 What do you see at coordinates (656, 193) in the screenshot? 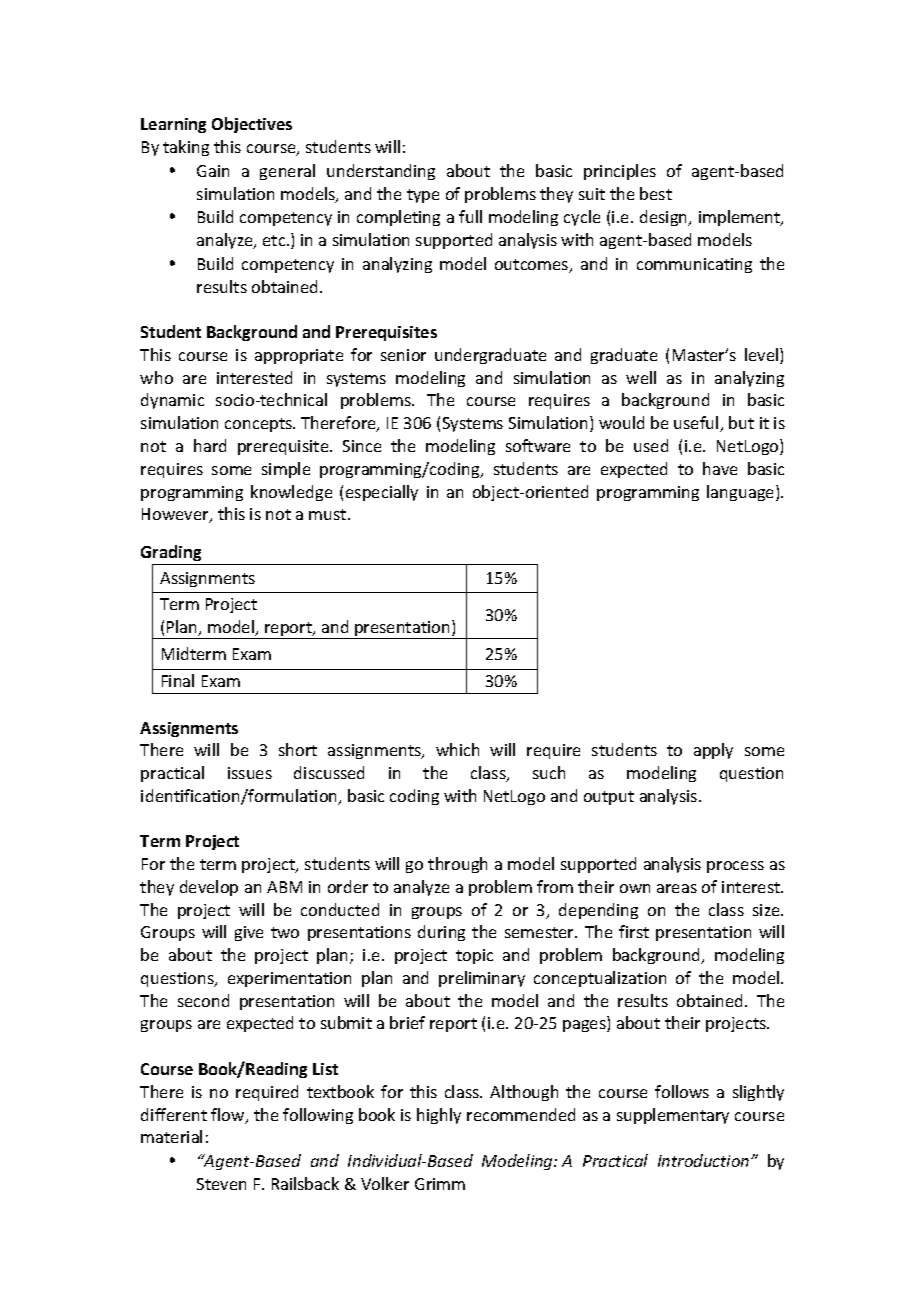
I see `best` at bounding box center [656, 193].
